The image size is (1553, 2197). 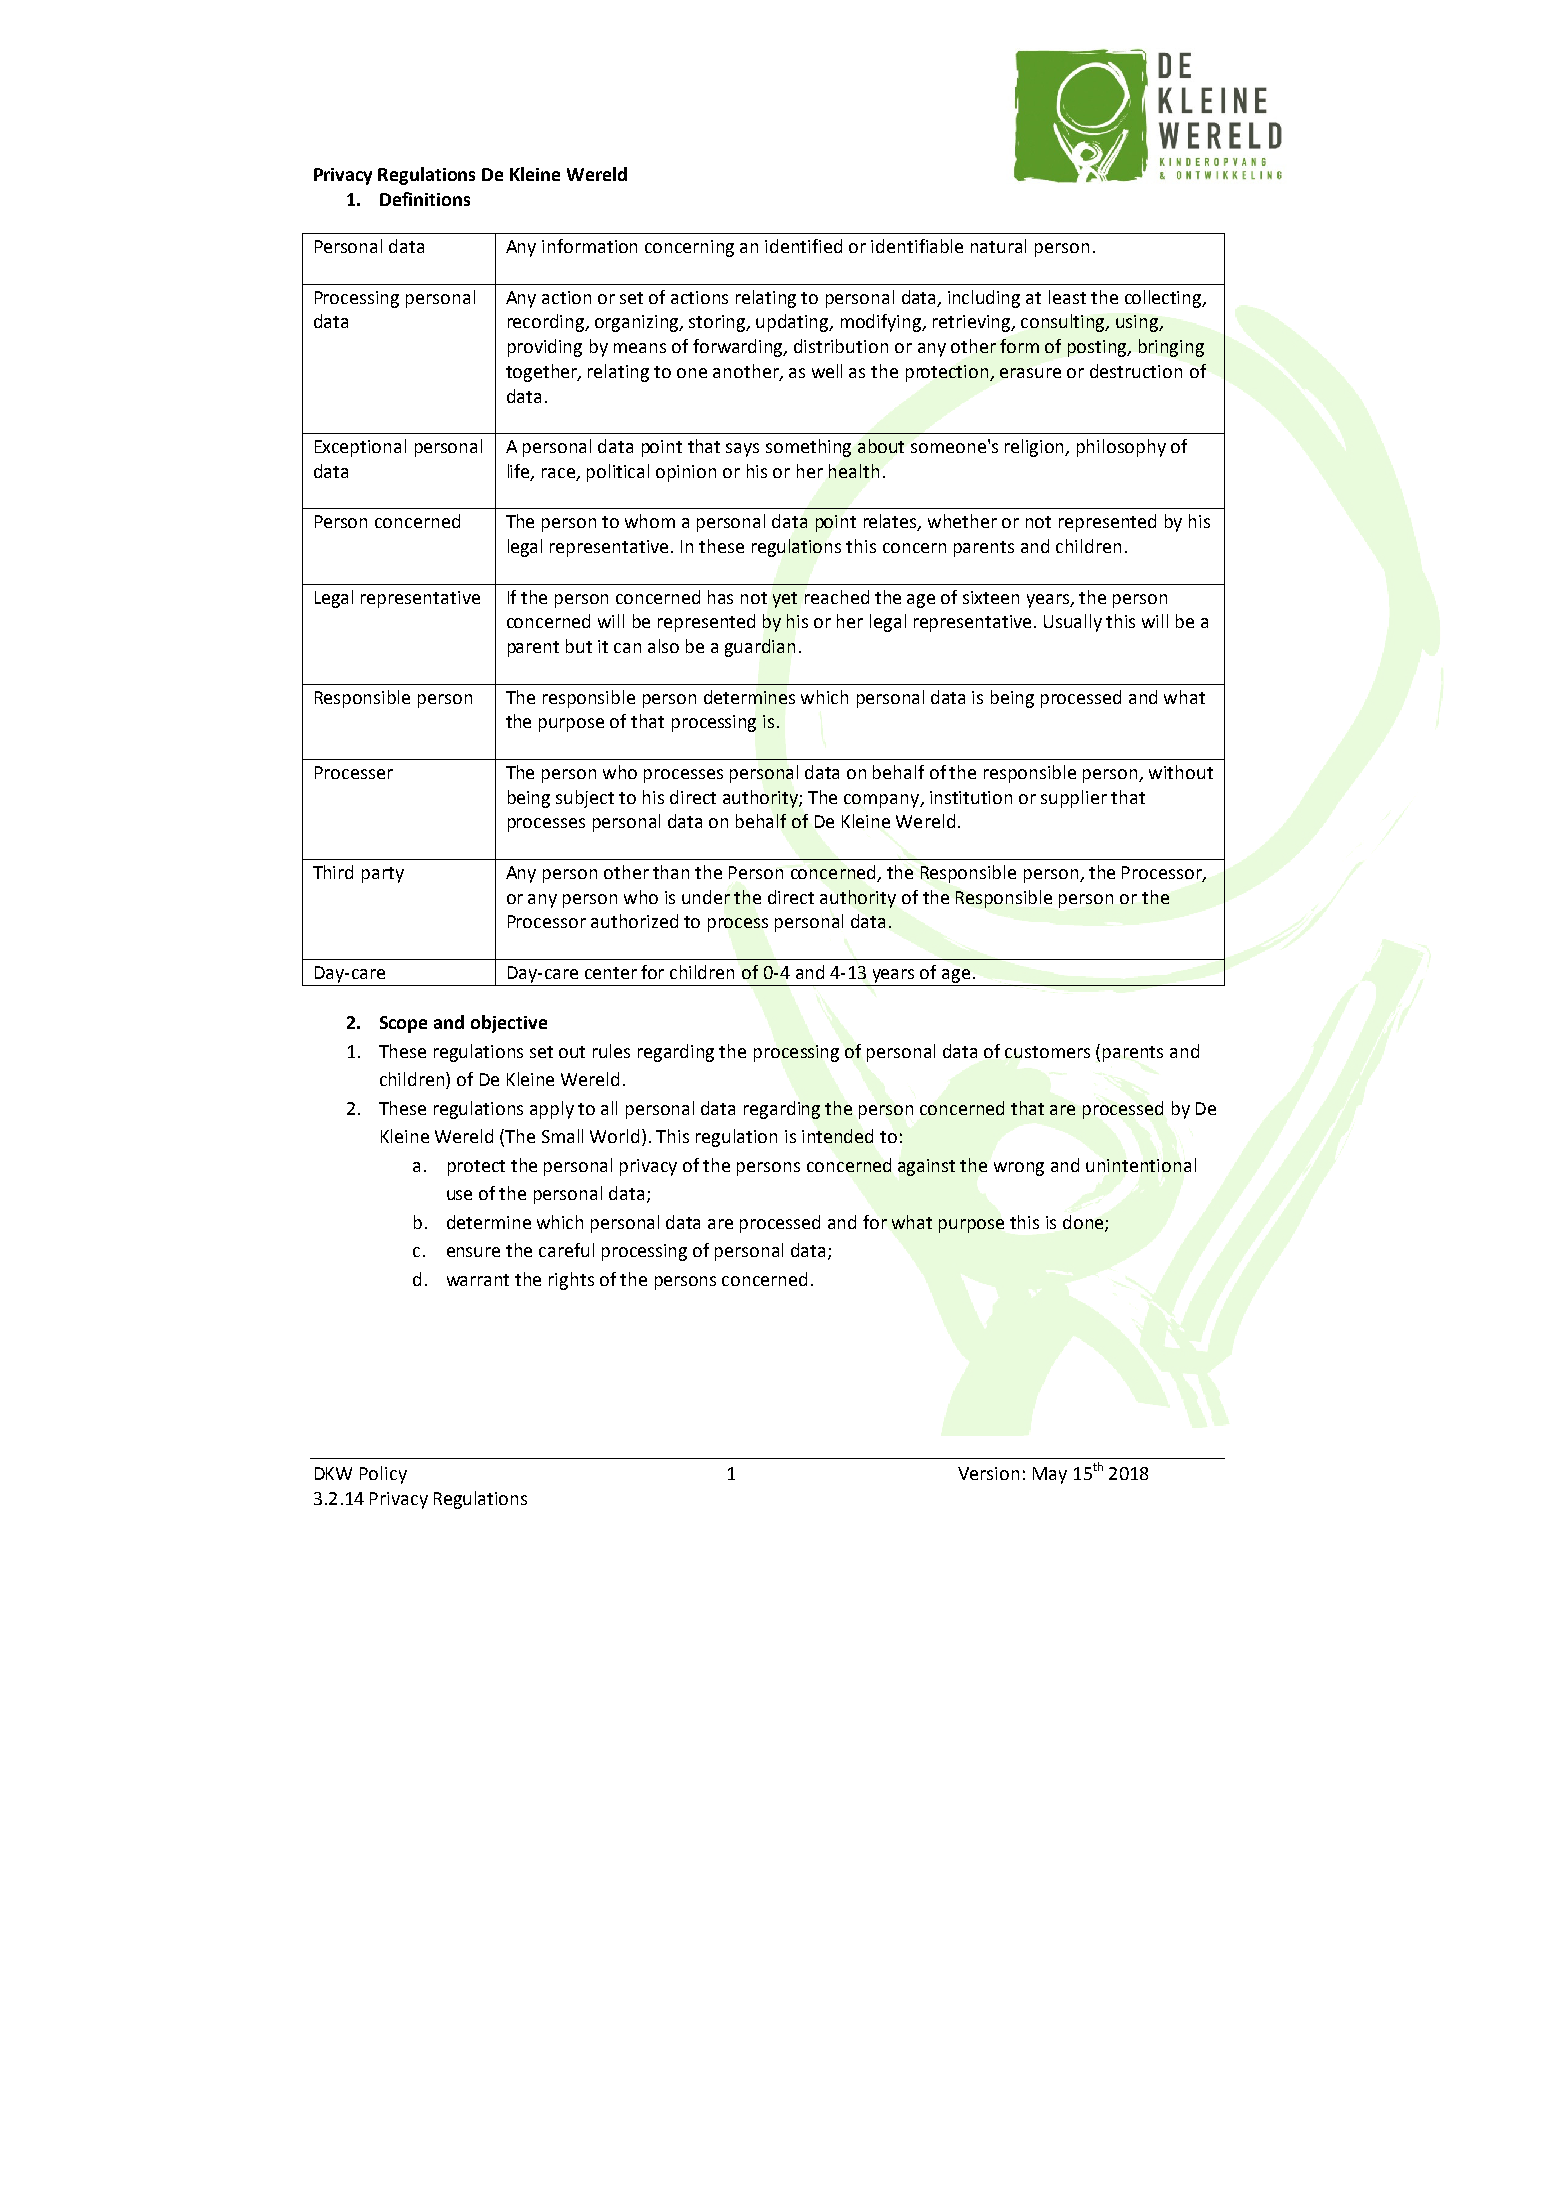 What do you see at coordinates (1067, 297) in the image?
I see `least` at bounding box center [1067, 297].
